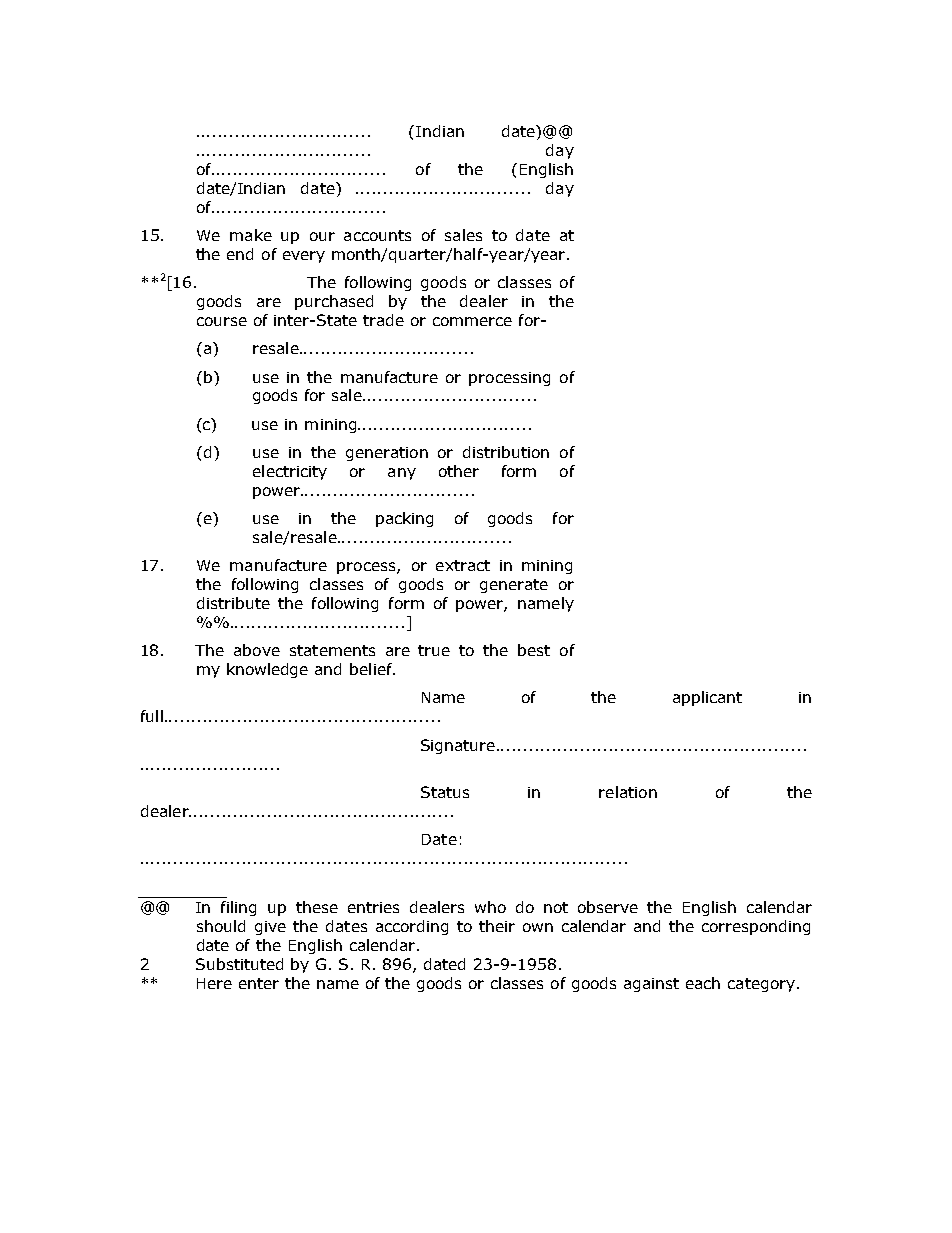  What do you see at coordinates (514, 586) in the screenshot?
I see `generate` at bounding box center [514, 586].
